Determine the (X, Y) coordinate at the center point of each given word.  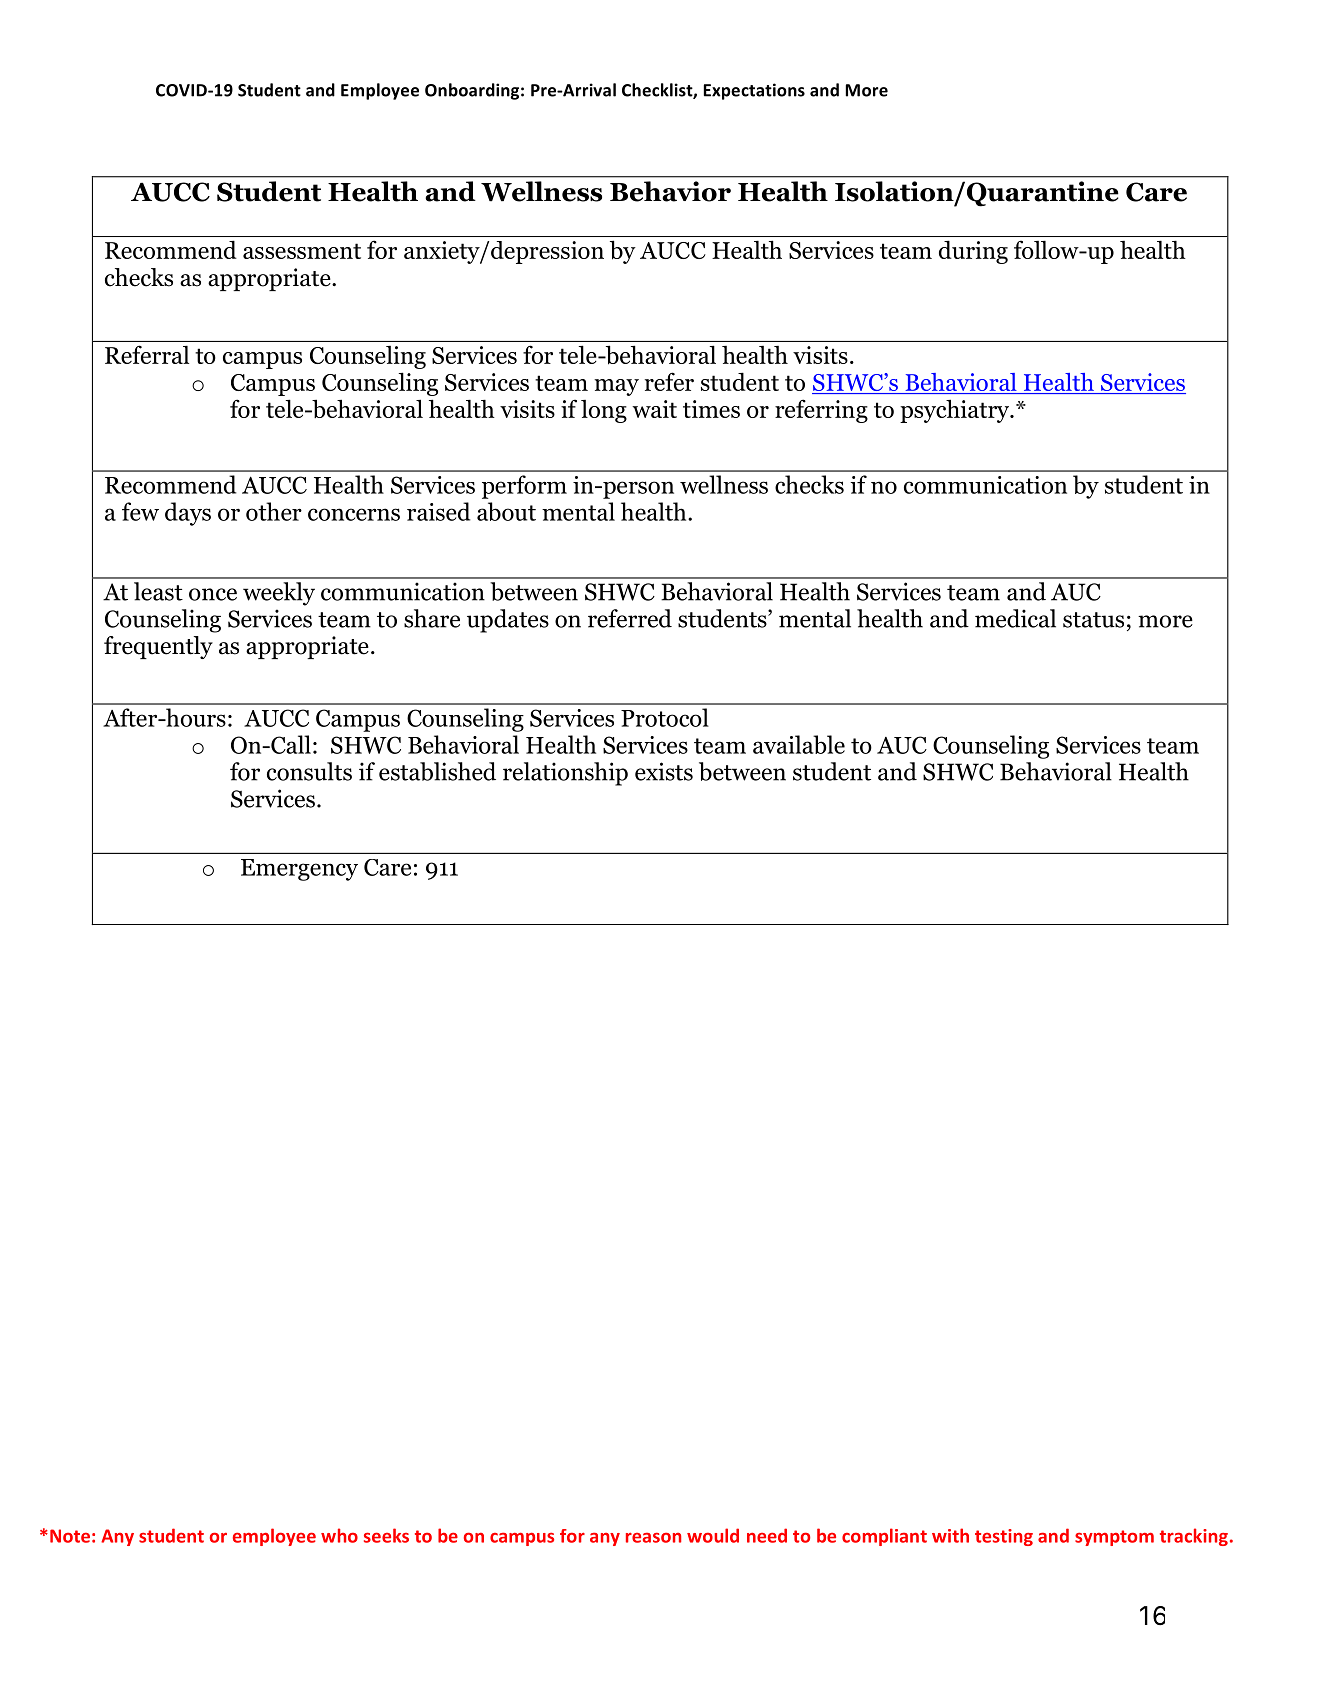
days (188, 514)
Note (70, 1536)
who (339, 1535)
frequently (158, 647)
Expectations (754, 91)
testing (1004, 1537)
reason (653, 1538)
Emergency (299, 870)
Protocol (665, 717)
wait (654, 409)
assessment (302, 251)
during (973, 252)
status (1093, 620)
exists (664, 771)
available (799, 744)
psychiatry (956, 411)
